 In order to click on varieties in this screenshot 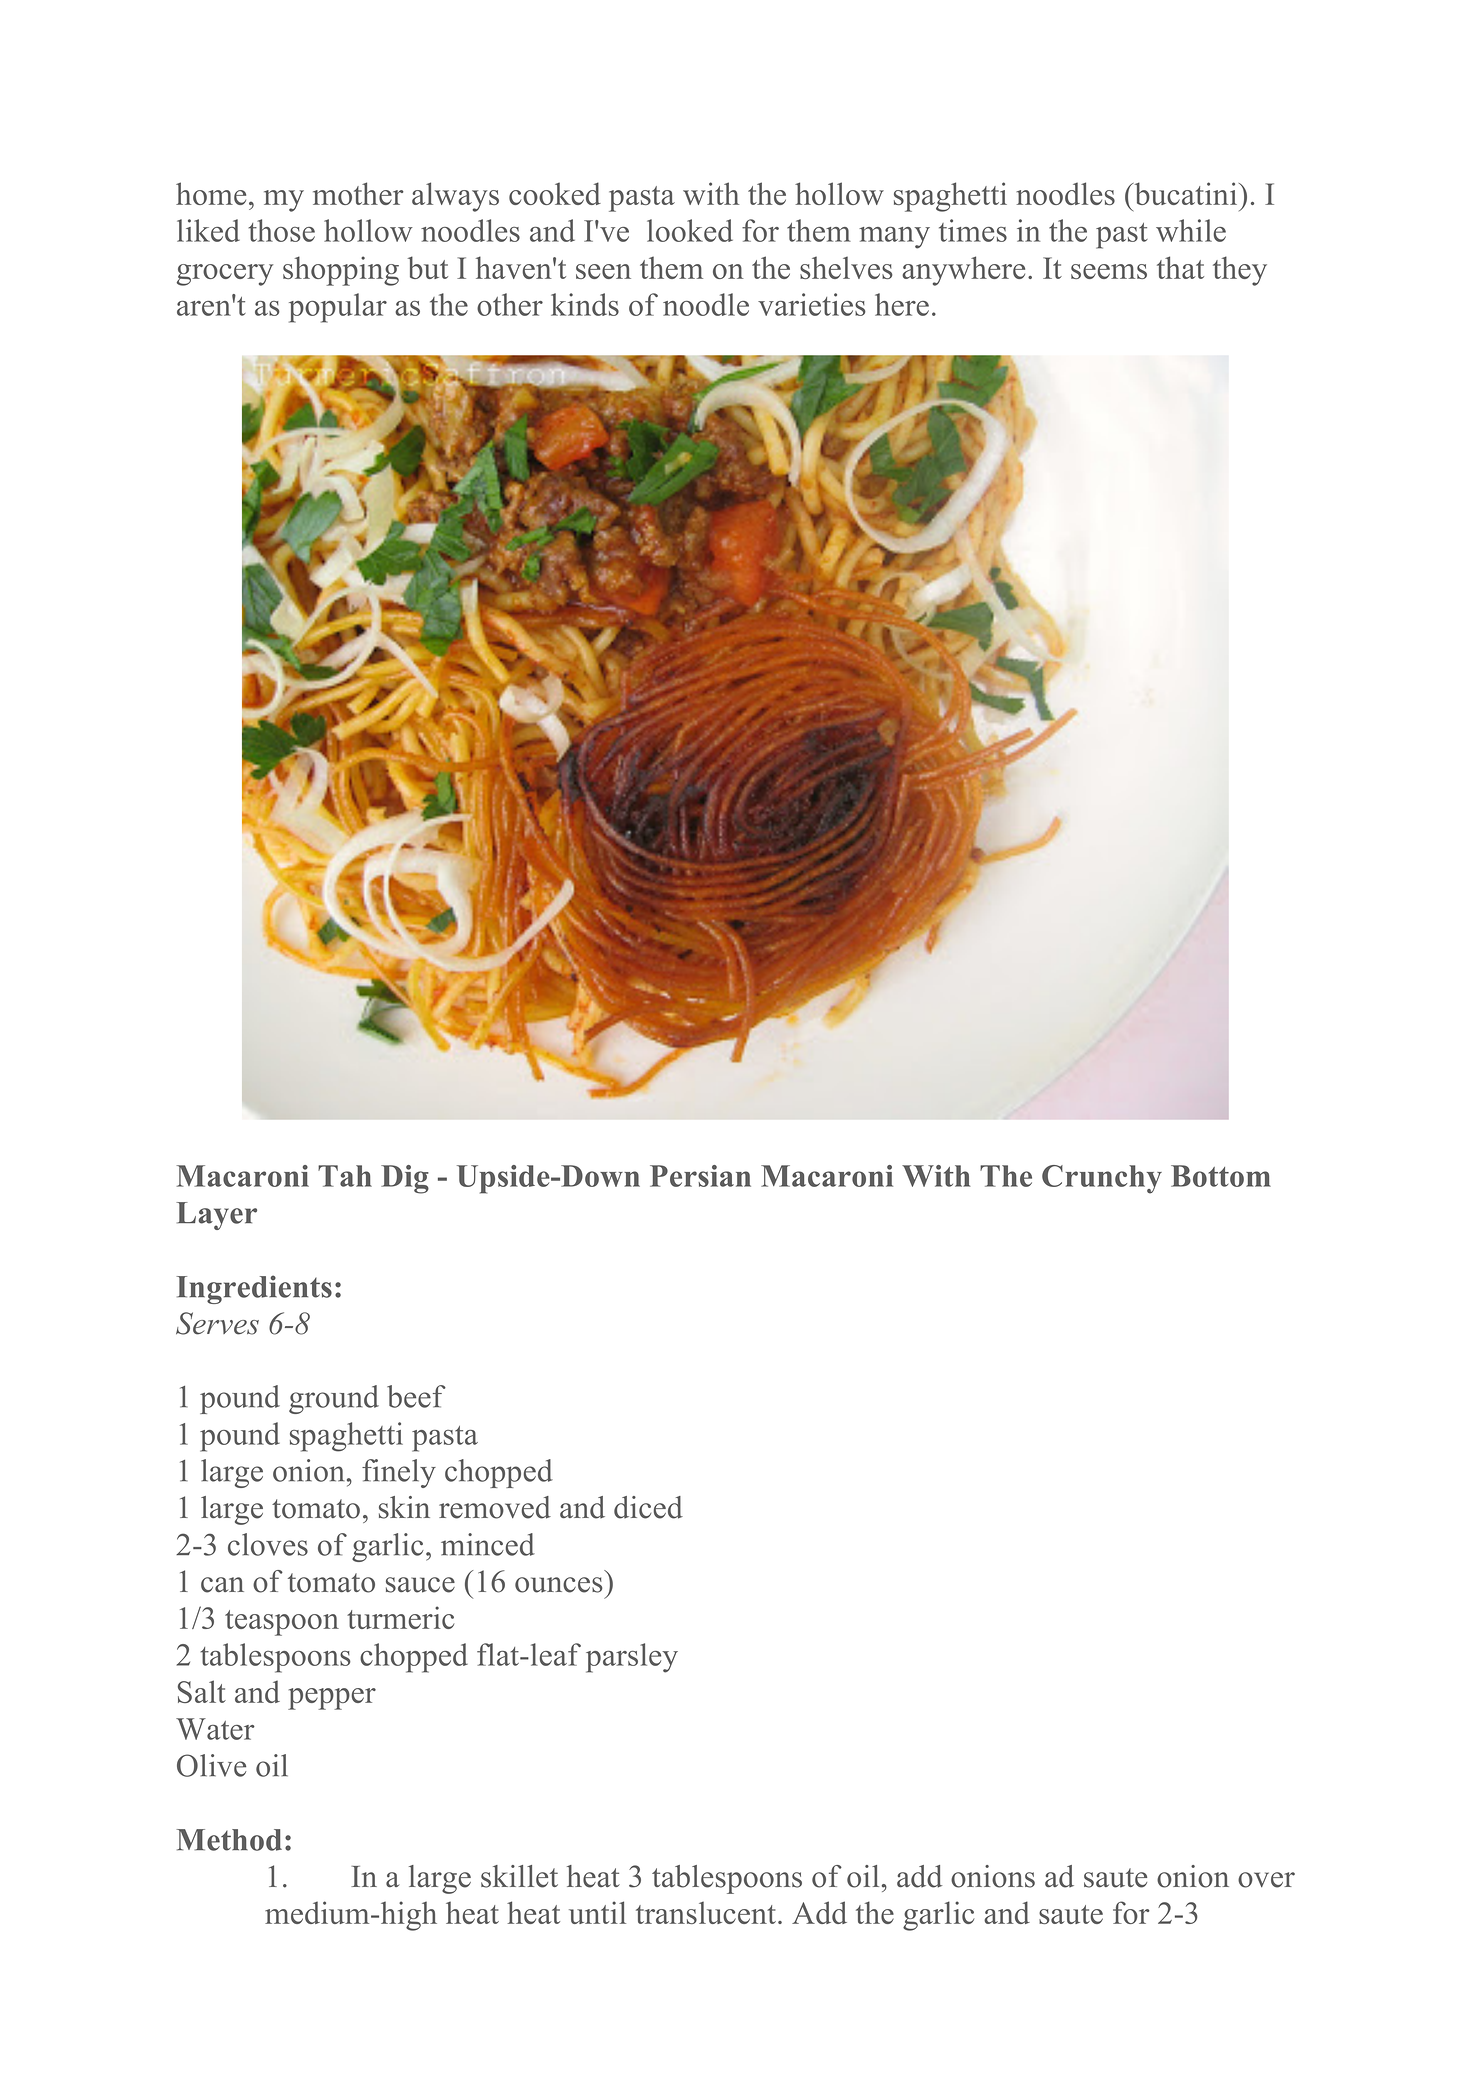, I will do `click(812, 304)`.
